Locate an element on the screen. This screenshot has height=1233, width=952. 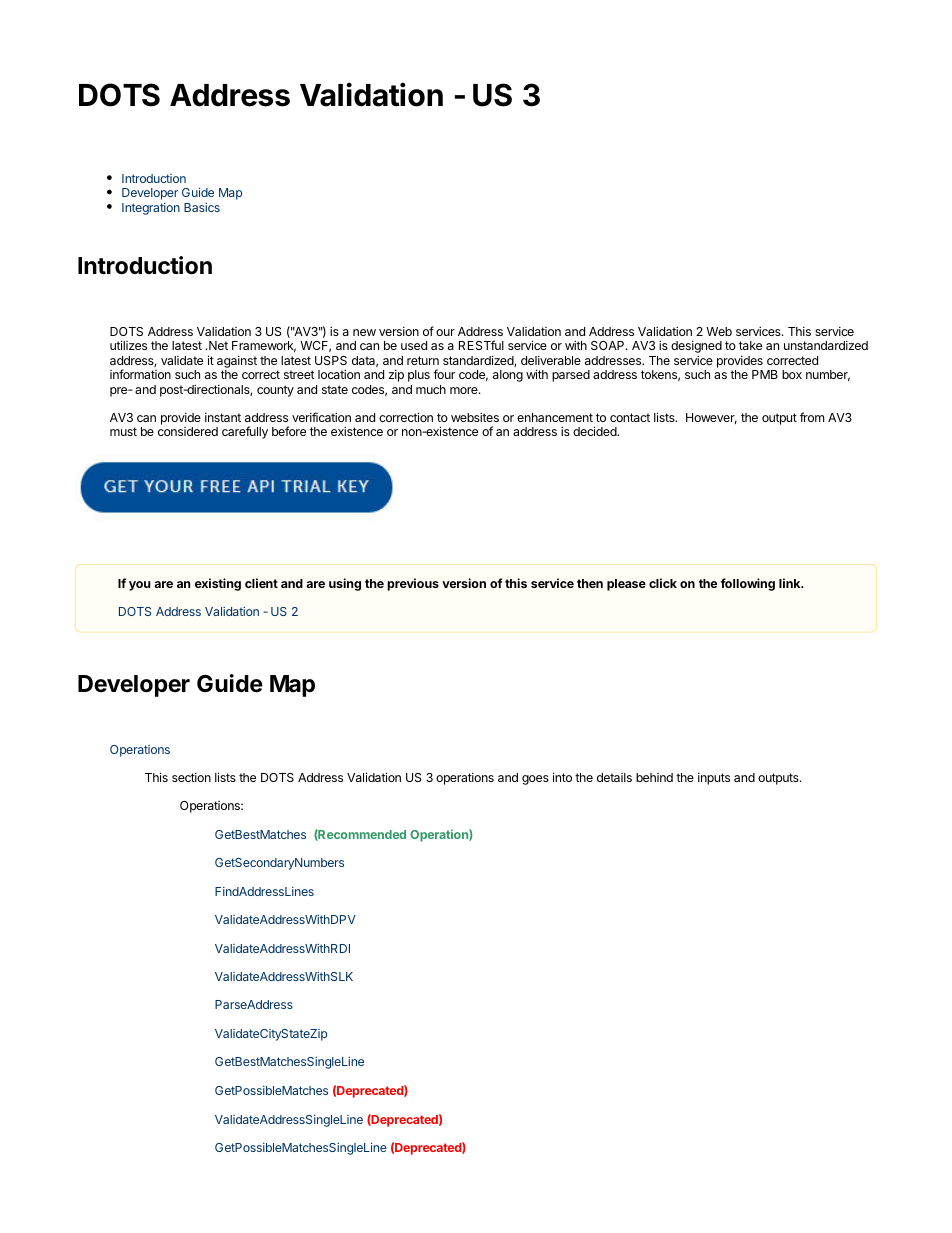
against is located at coordinates (237, 361).
